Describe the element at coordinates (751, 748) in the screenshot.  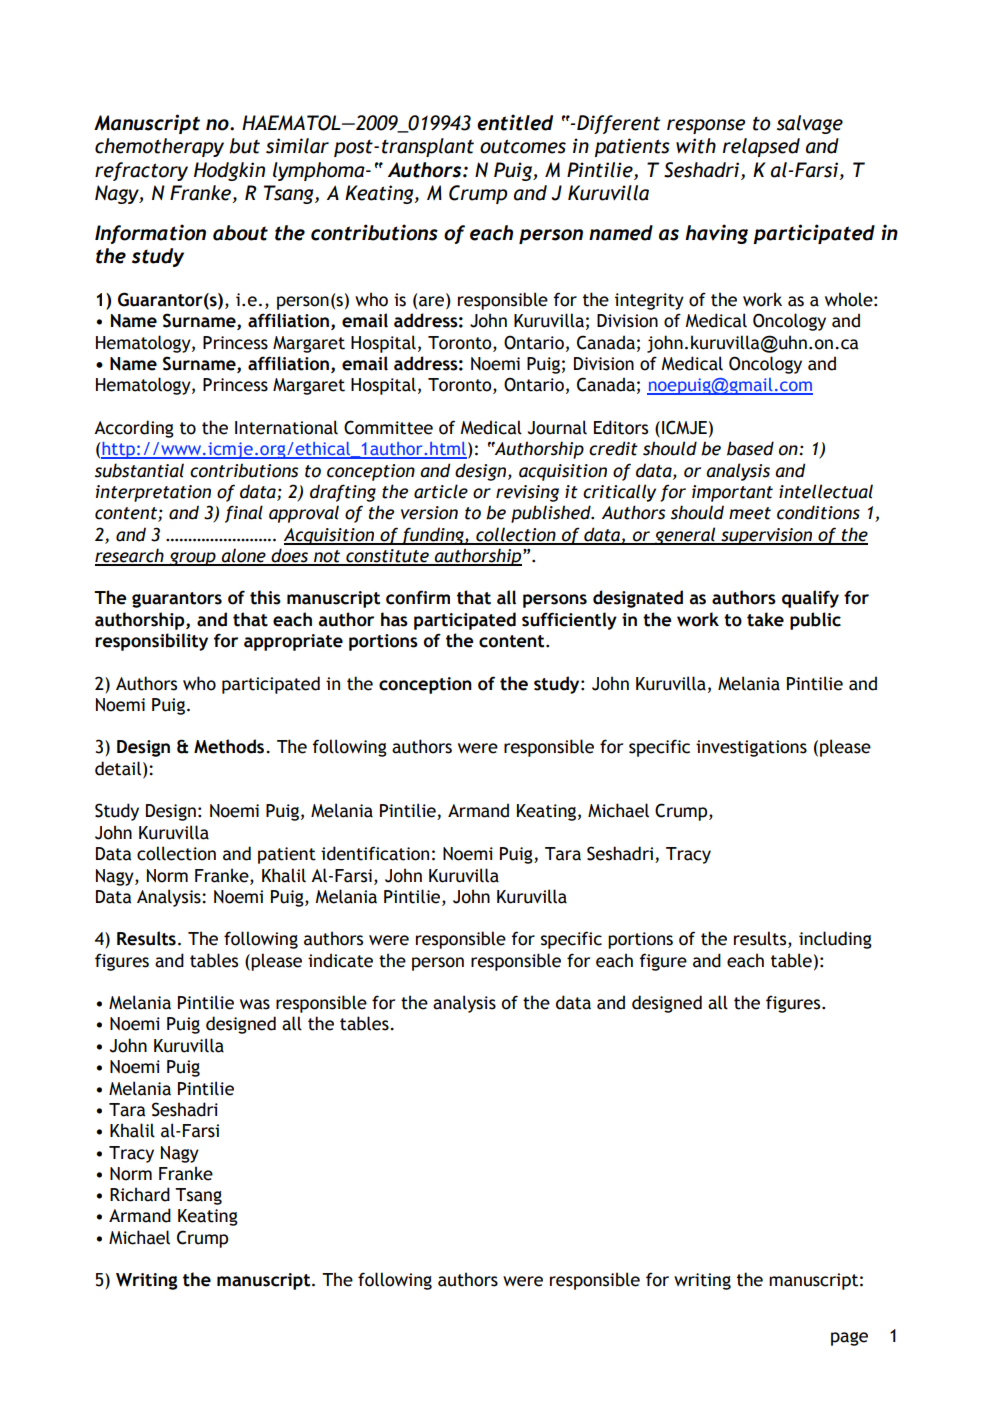
I see `investigations` at that location.
